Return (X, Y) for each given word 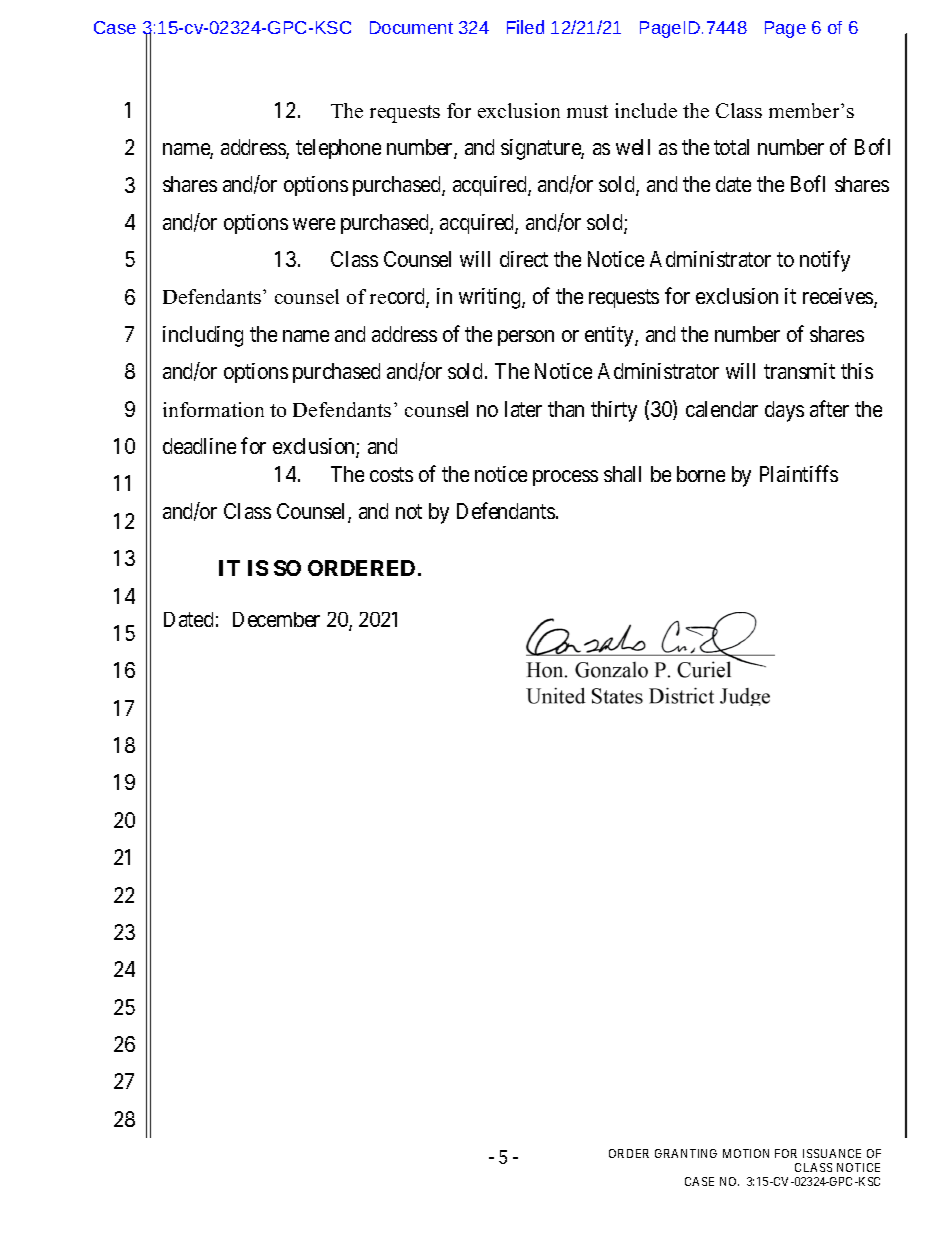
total (731, 147)
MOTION (746, 1153)
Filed (525, 27)
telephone (338, 149)
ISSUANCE (832, 1153)
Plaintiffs (799, 473)
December (276, 619)
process (565, 478)
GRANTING (686, 1153)
